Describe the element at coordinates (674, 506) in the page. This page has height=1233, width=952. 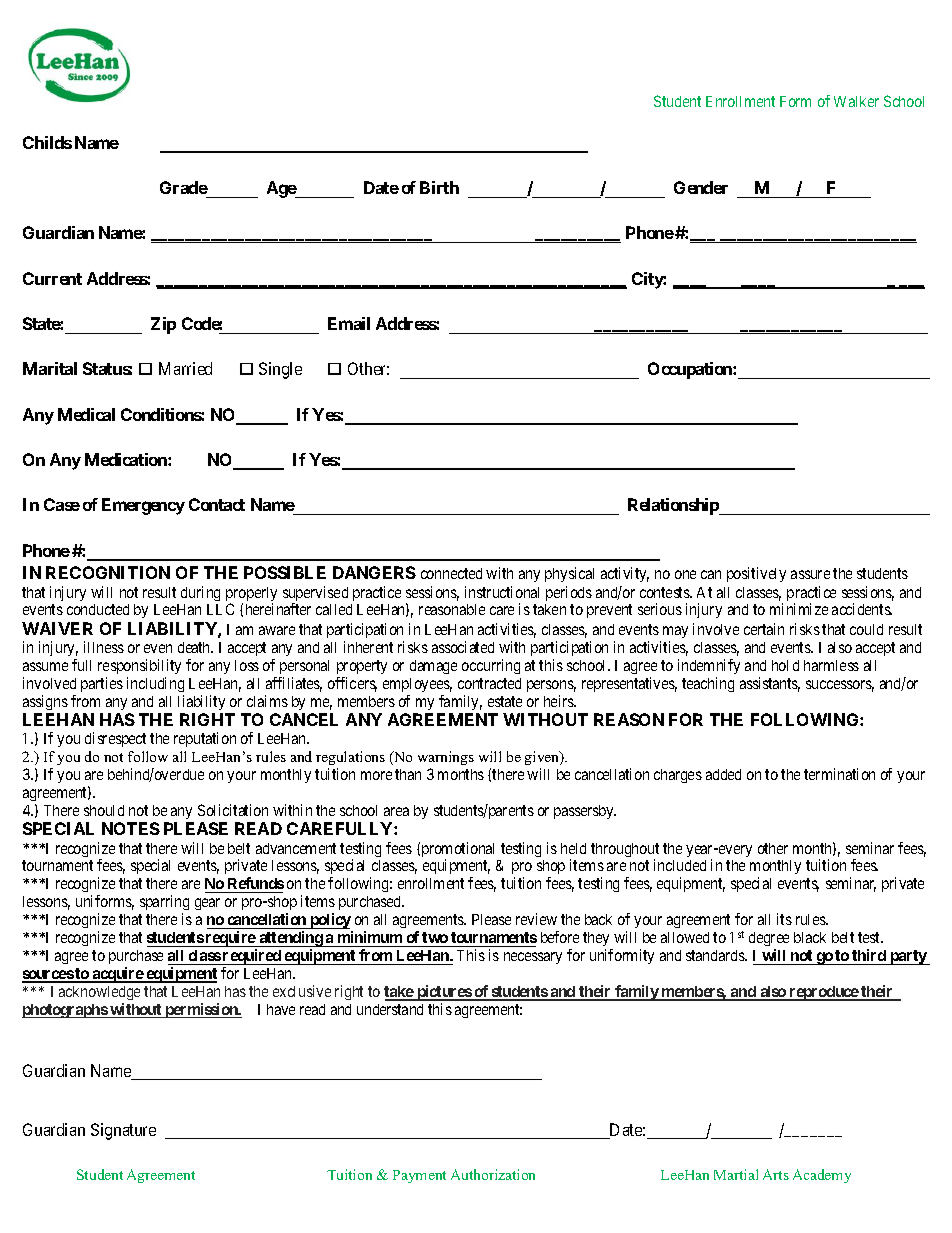
I see `Relationship` at that location.
